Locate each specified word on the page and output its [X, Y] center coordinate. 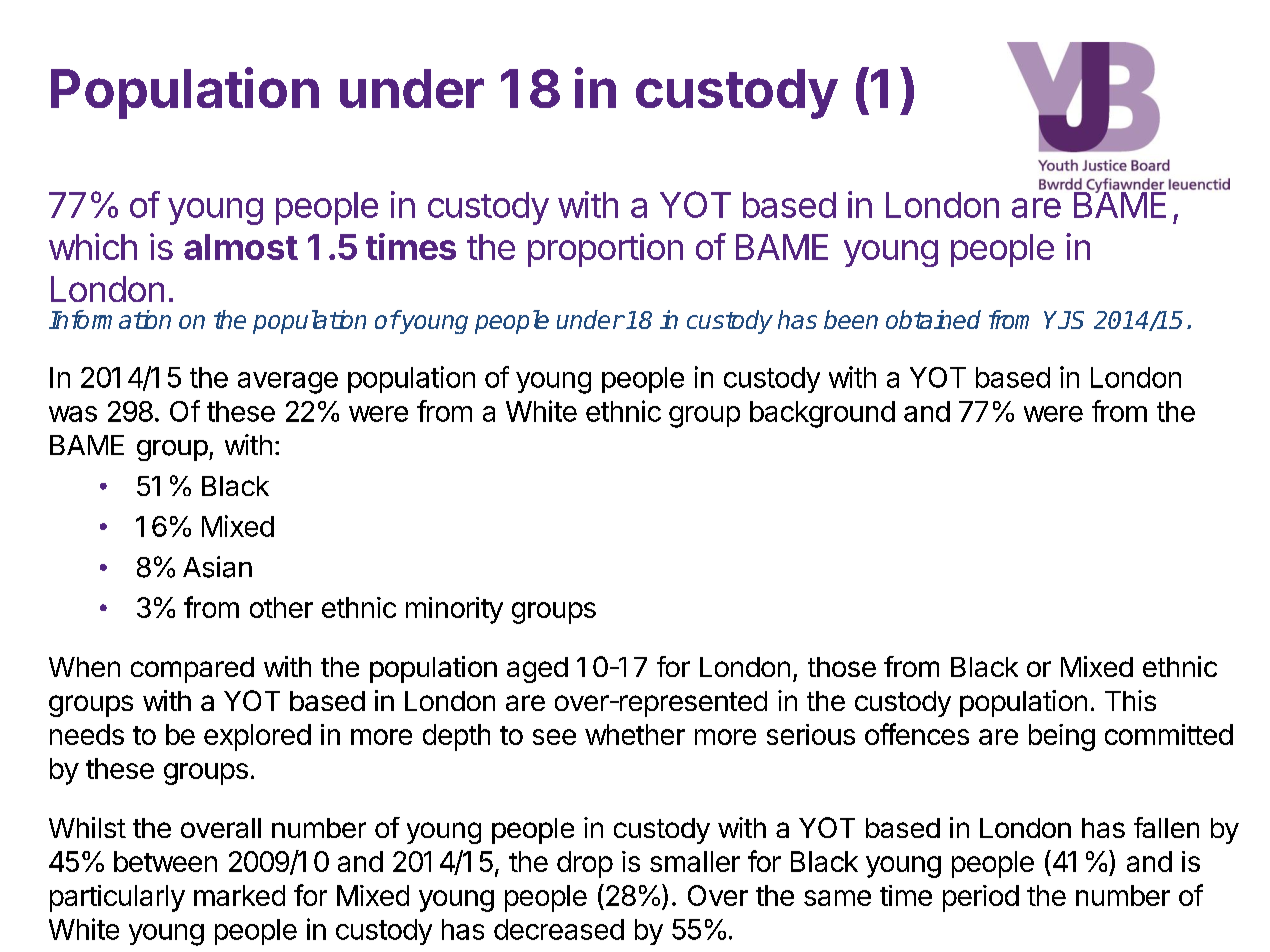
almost [241, 247]
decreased [559, 929]
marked [239, 895]
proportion [605, 250]
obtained [933, 319]
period [981, 898]
